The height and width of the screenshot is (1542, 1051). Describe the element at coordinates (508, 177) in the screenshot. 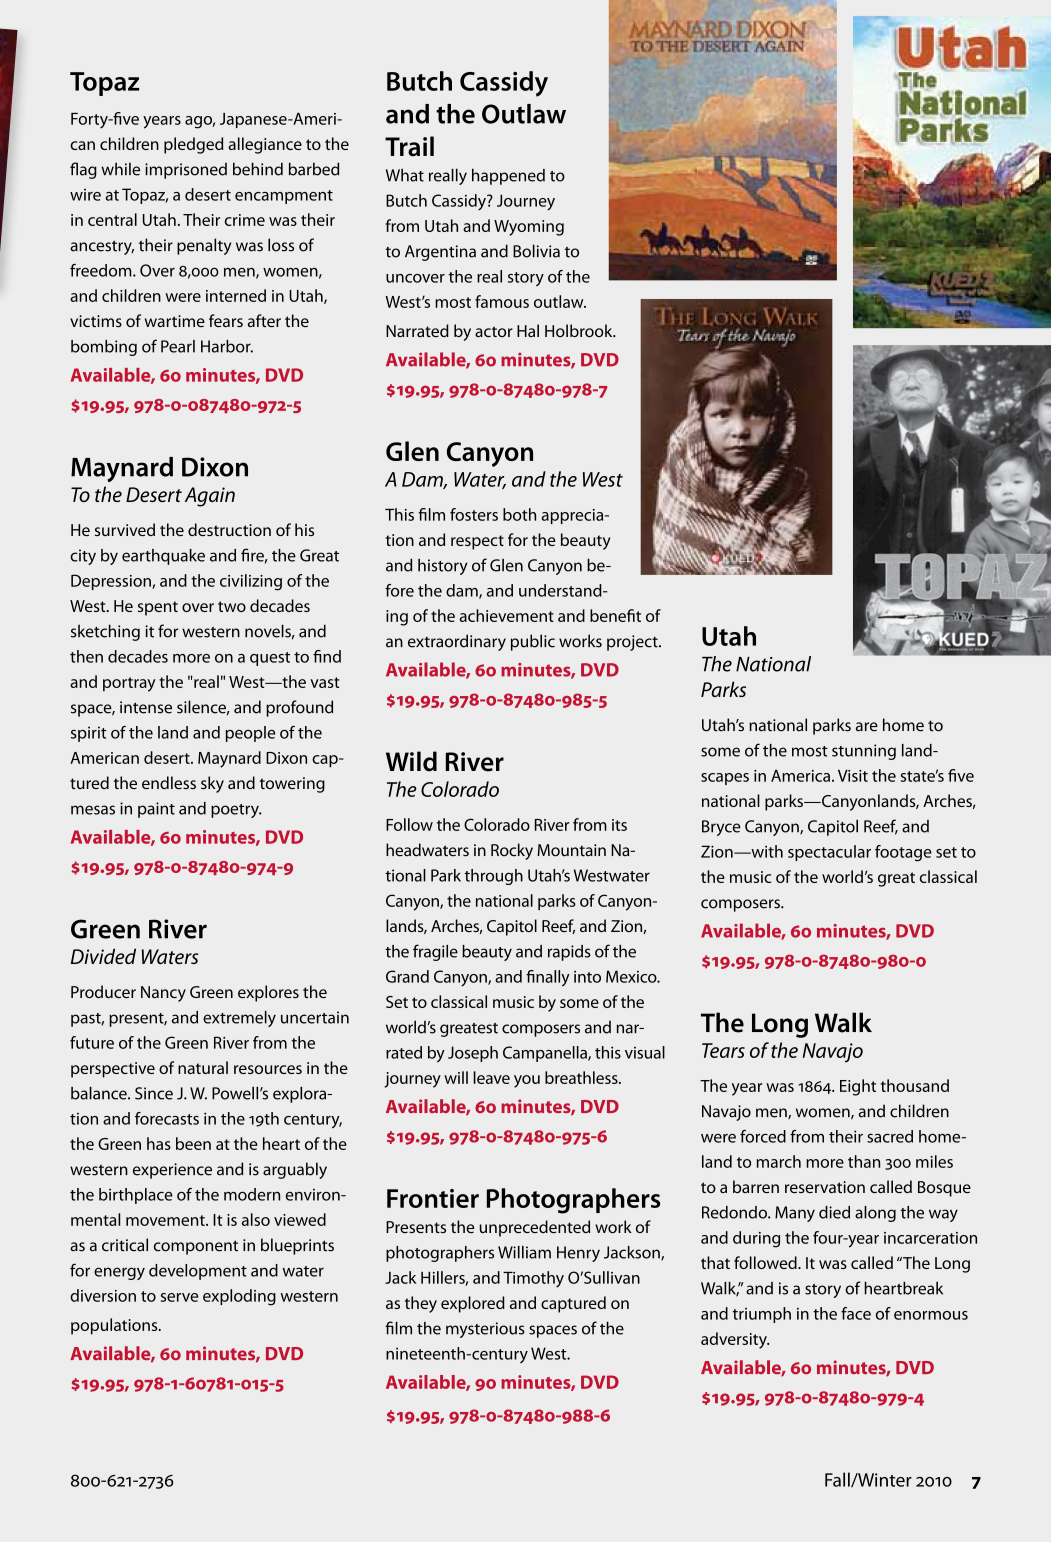

I see `happened` at that location.
